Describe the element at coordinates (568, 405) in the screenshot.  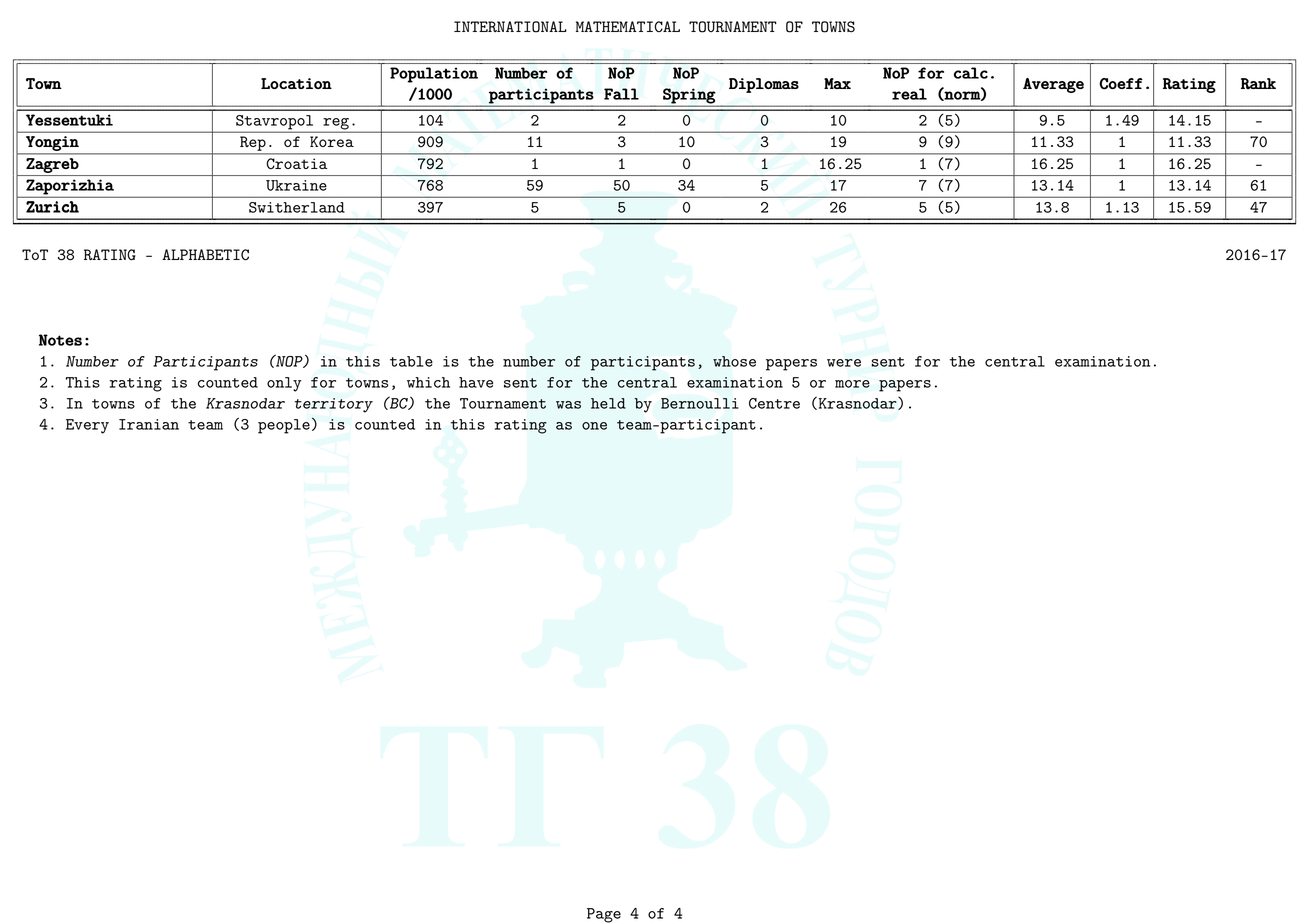
I see `was` at that location.
